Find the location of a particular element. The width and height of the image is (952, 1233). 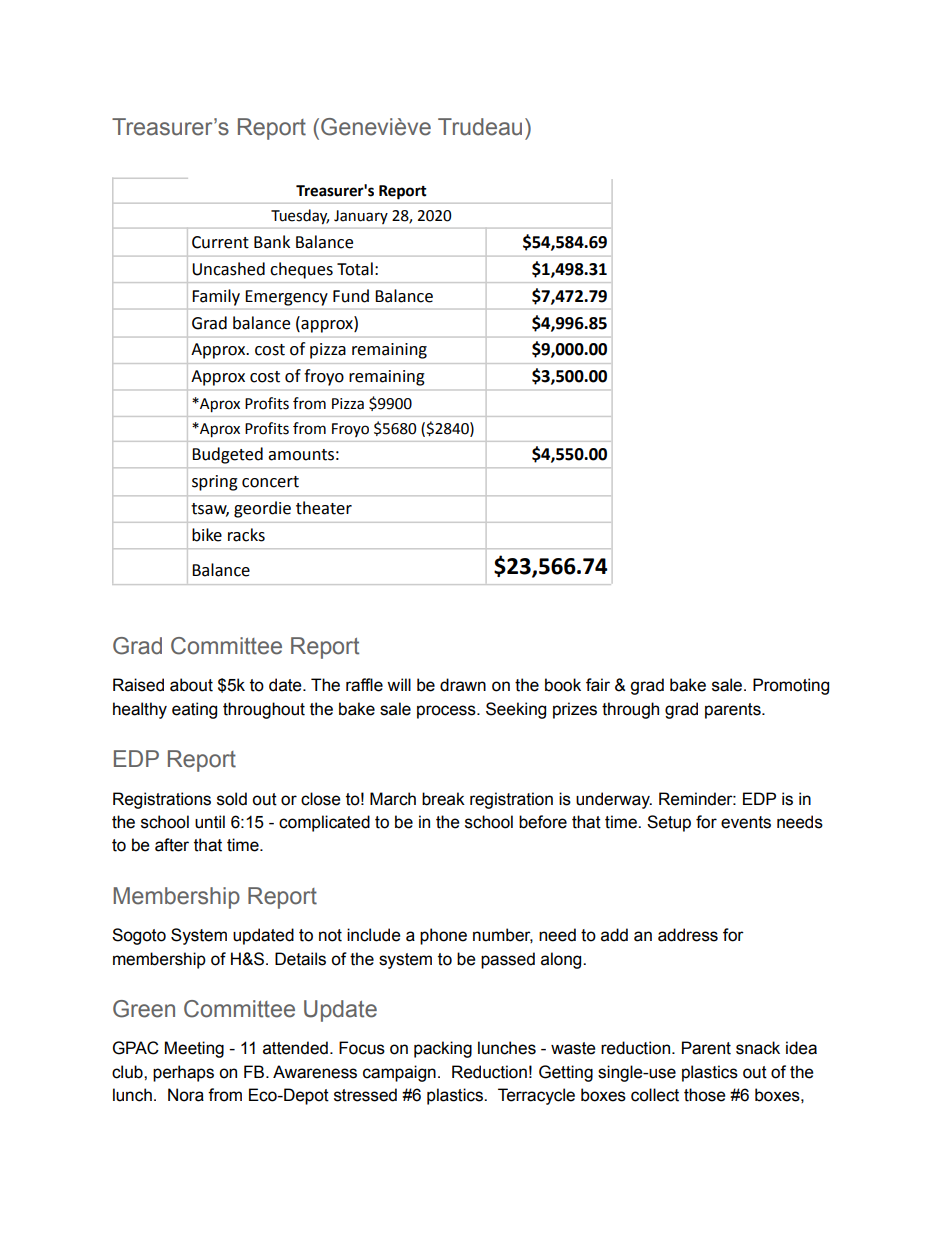

January is located at coordinates (361, 217).
